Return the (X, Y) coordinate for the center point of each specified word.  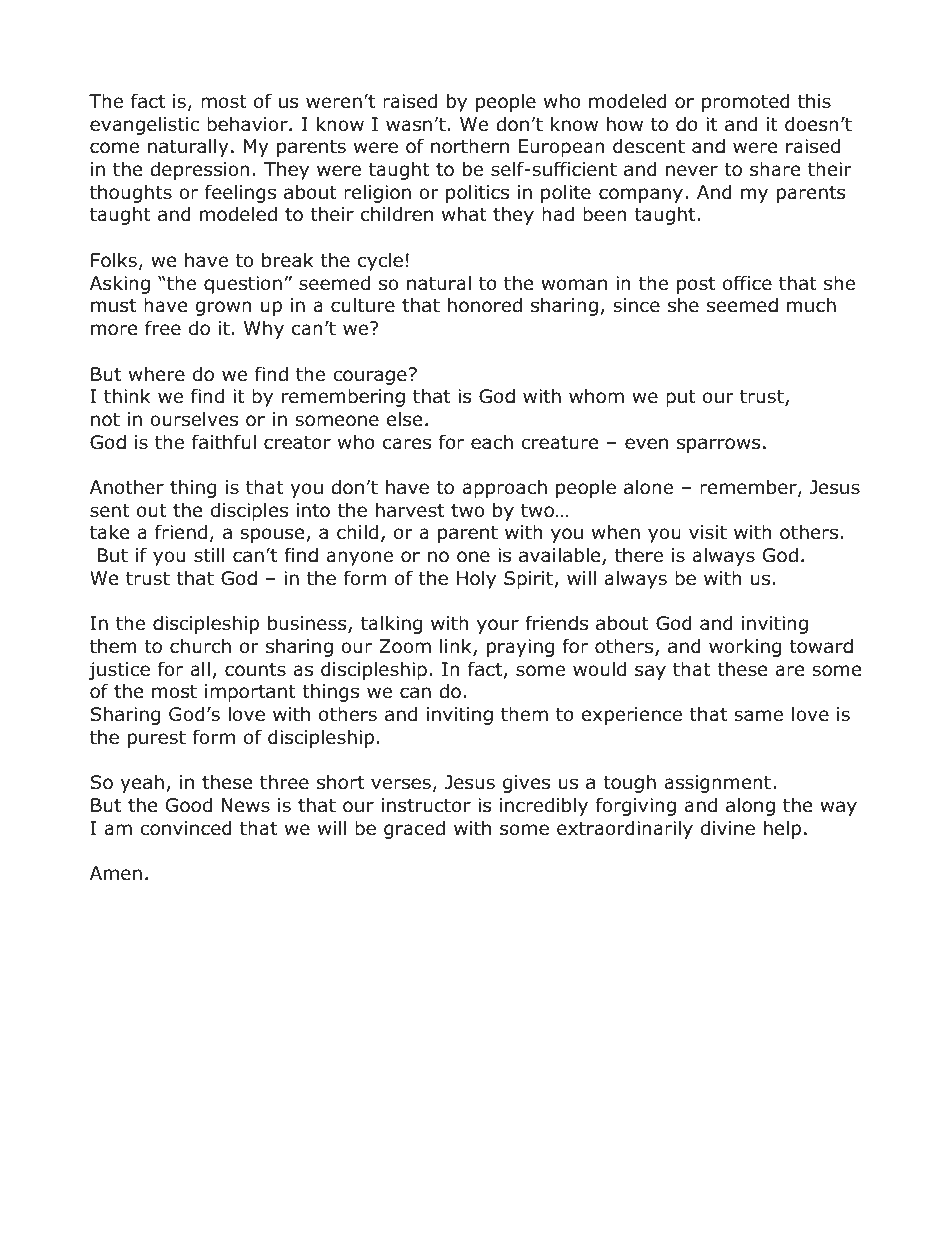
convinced (186, 828)
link (457, 647)
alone (648, 487)
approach (504, 489)
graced (414, 829)
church (200, 646)
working (745, 647)
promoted (746, 102)
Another (127, 487)
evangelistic (144, 126)
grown (223, 308)
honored (485, 305)
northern (470, 146)
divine (728, 828)
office (747, 283)
